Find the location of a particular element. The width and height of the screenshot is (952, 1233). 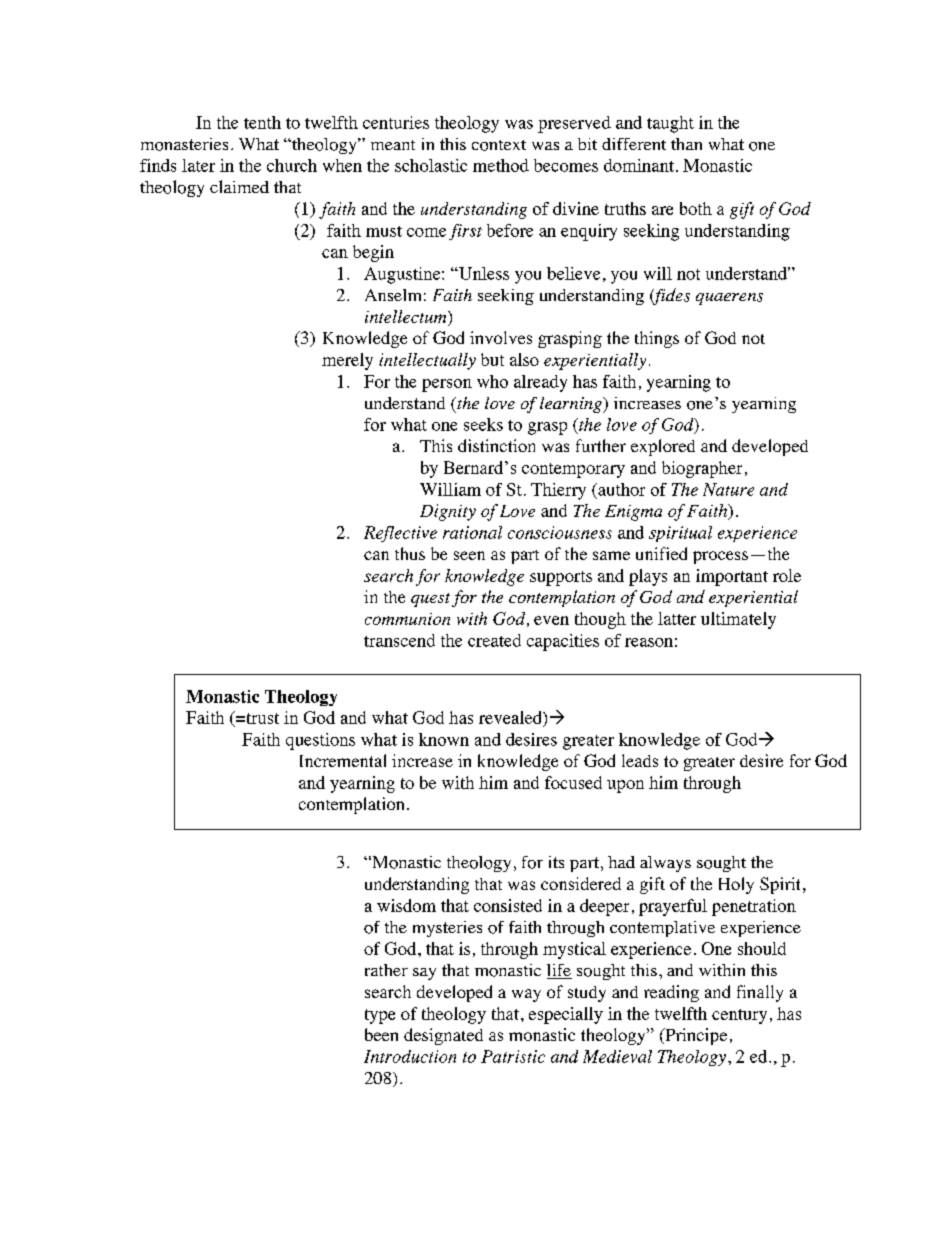

important is located at coordinates (732, 577).
